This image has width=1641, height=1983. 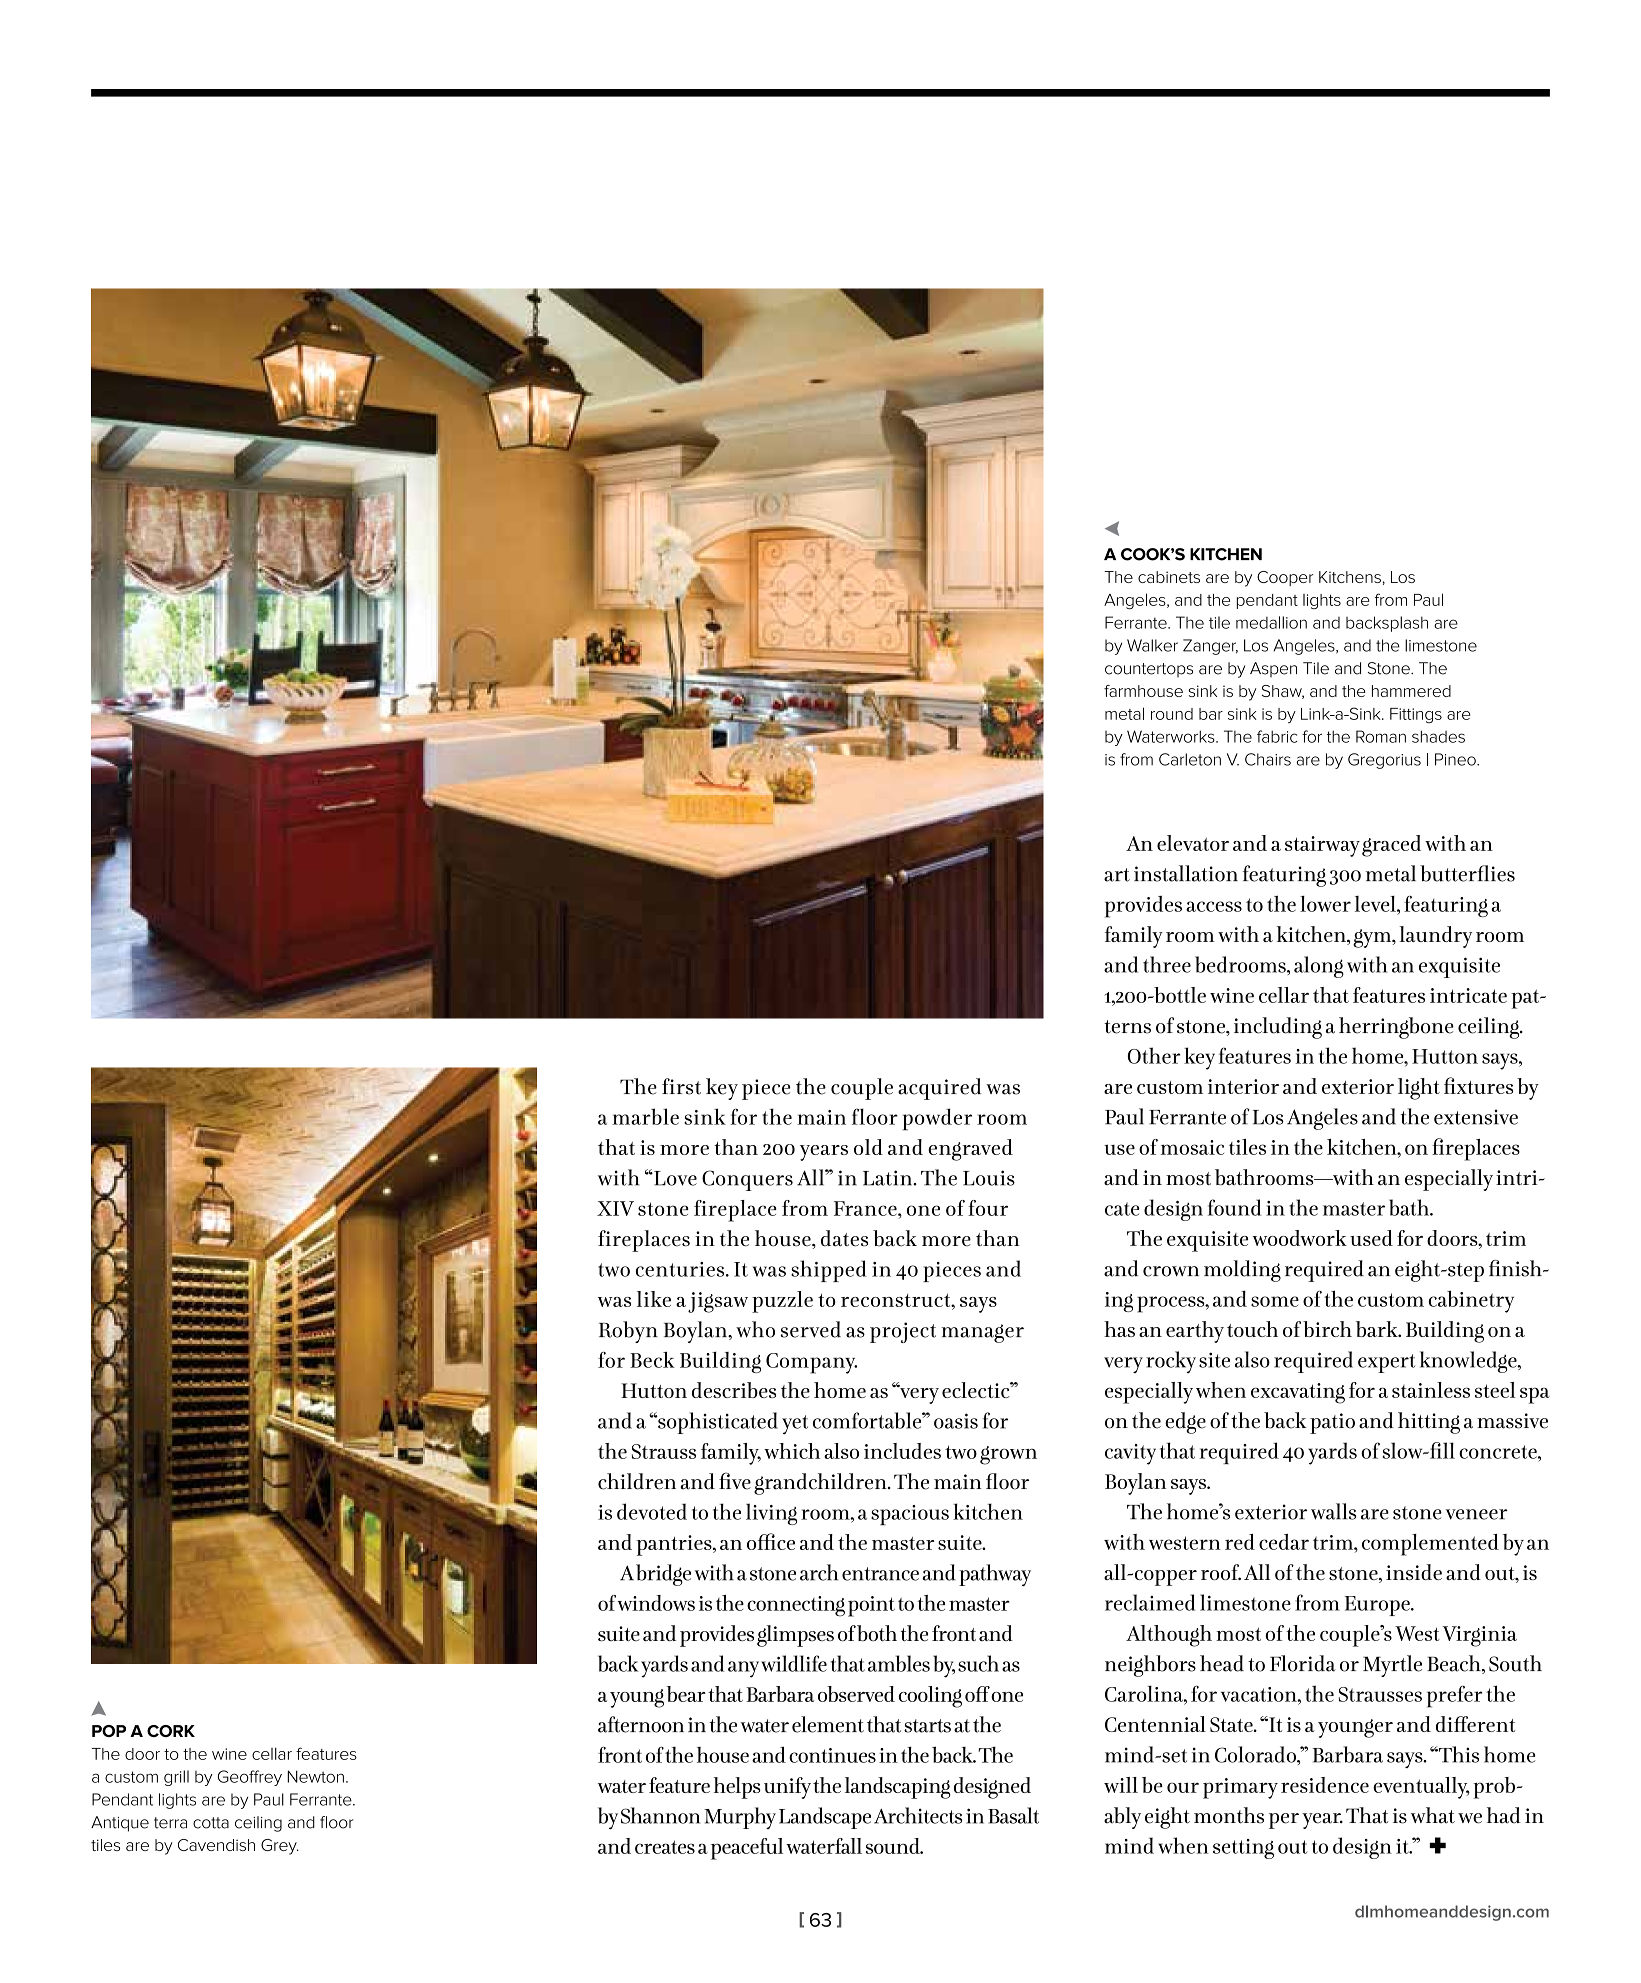 What do you see at coordinates (1167, 964) in the image?
I see `three` at bounding box center [1167, 964].
